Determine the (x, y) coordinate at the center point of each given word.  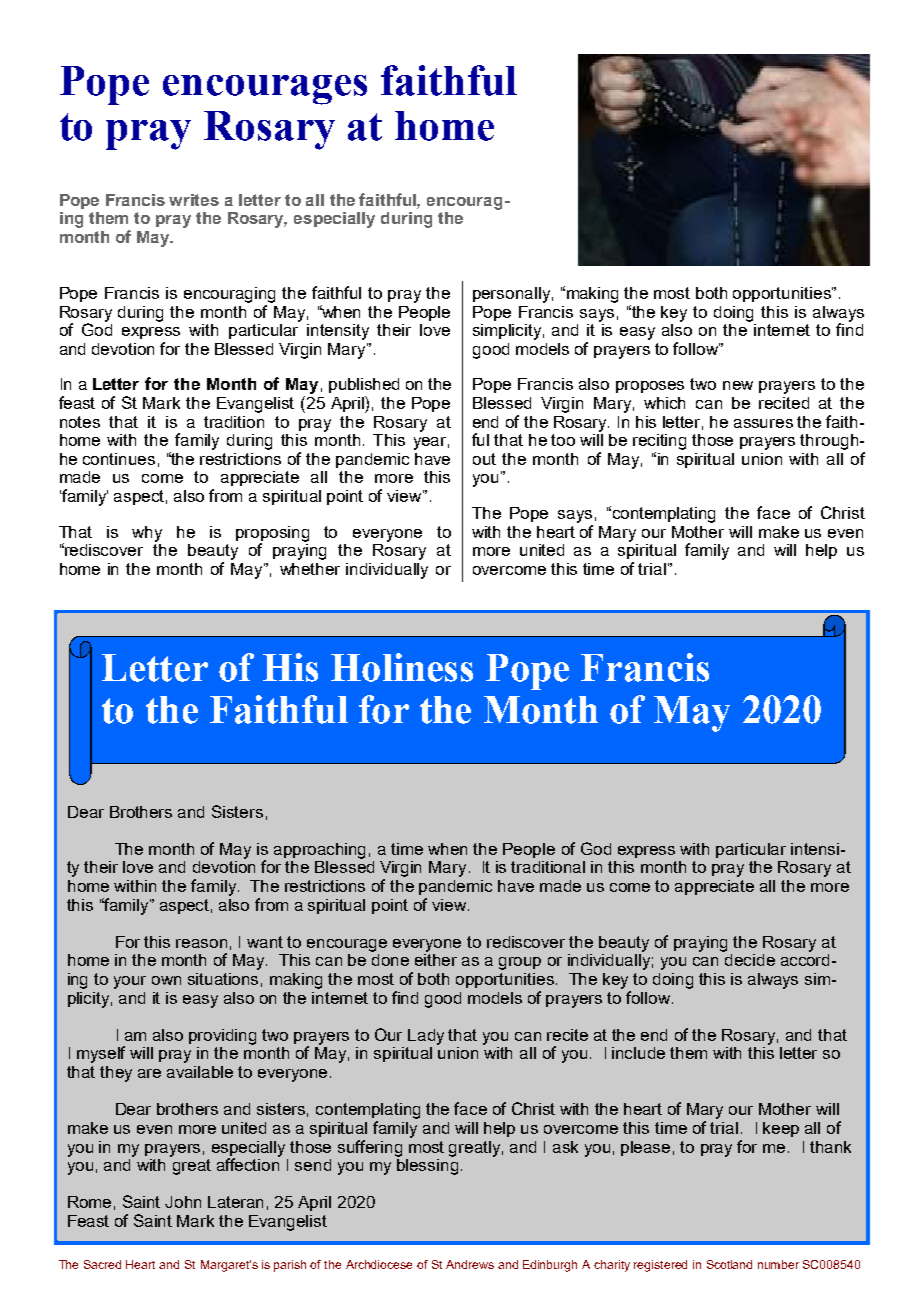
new (738, 385)
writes (194, 200)
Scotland (729, 1264)
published (364, 385)
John (183, 1202)
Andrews (470, 1264)
